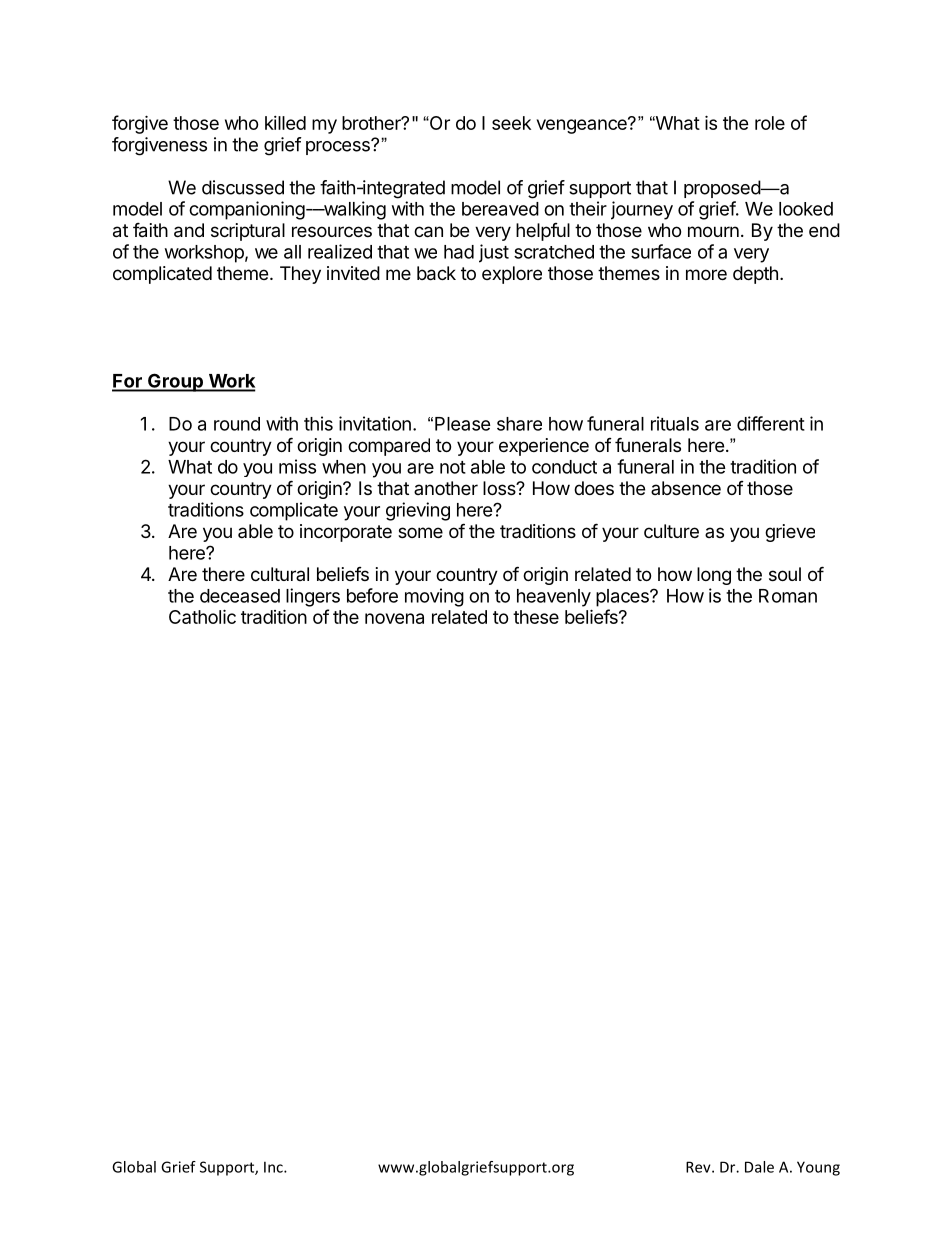 Image resolution: width=952 pixels, height=1233 pixels. Describe the element at coordinates (788, 596) in the screenshot. I see `Roman` at that location.
